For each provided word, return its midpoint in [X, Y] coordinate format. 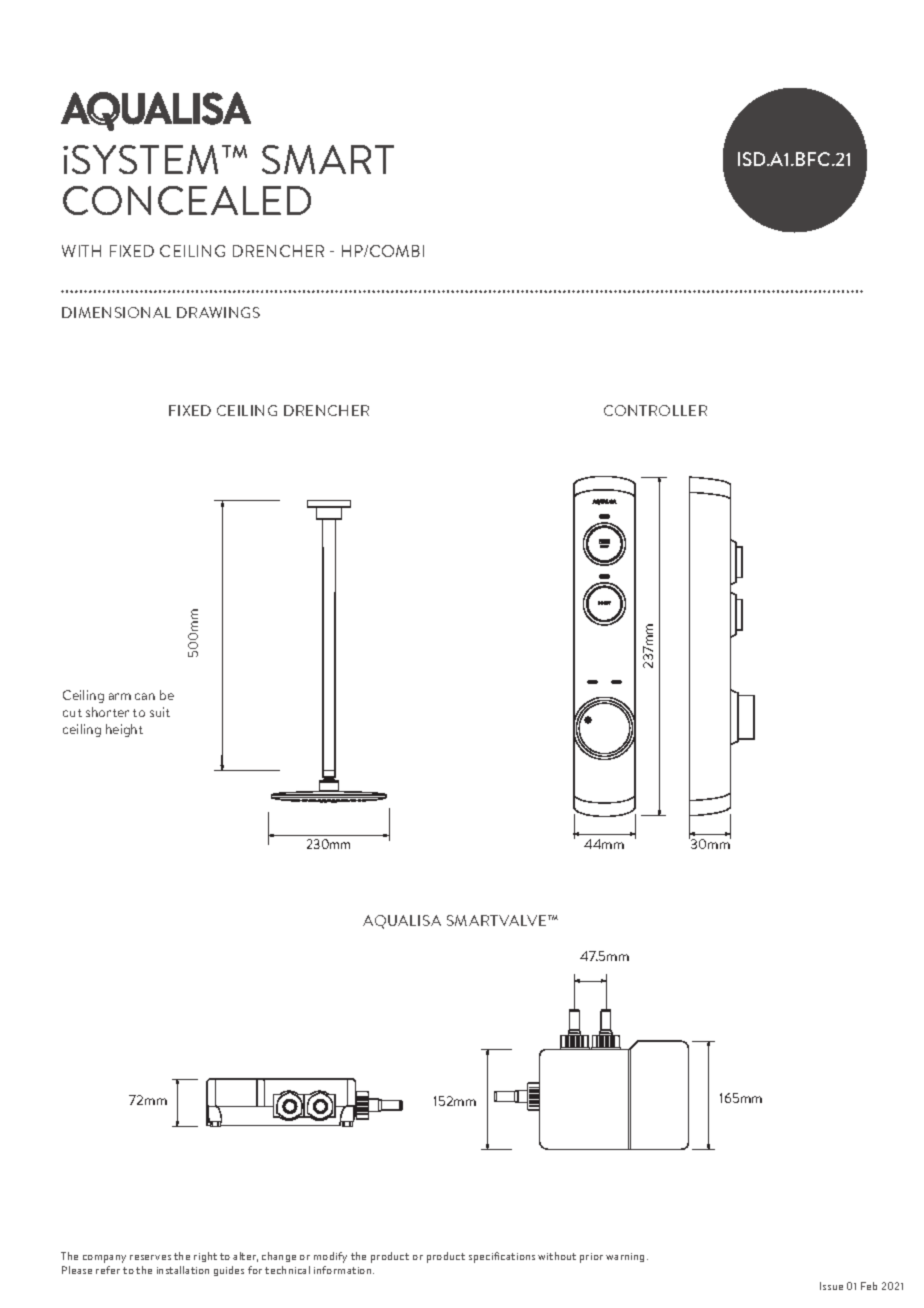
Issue [831, 1286]
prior [591, 1258]
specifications [502, 1257]
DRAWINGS [218, 312]
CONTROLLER [655, 410]
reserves [150, 1257]
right [205, 1257]
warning [625, 1257]
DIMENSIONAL [116, 312]
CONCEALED [187, 200]
